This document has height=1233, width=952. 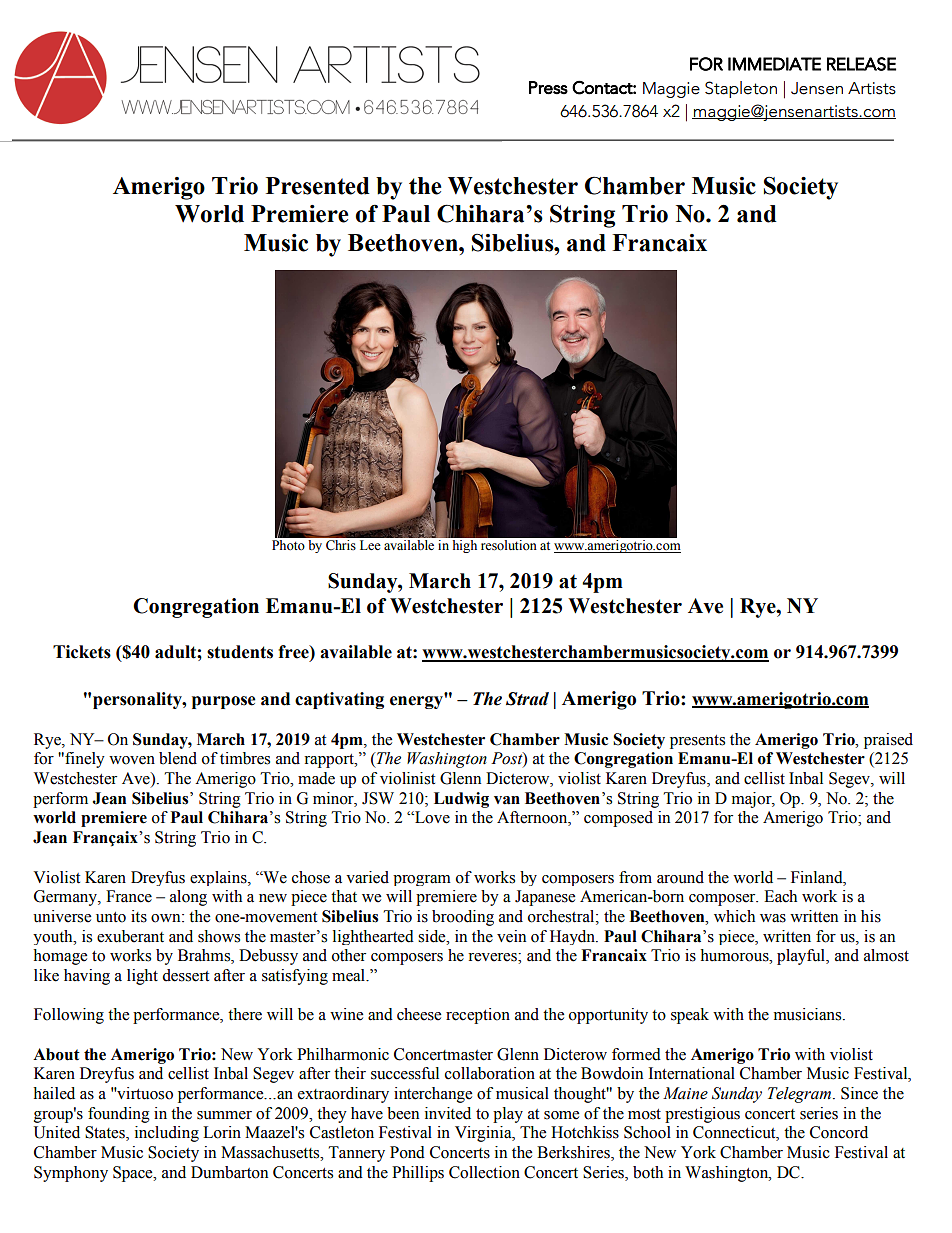 What do you see at coordinates (448, 1113) in the document?
I see `invited` at bounding box center [448, 1113].
